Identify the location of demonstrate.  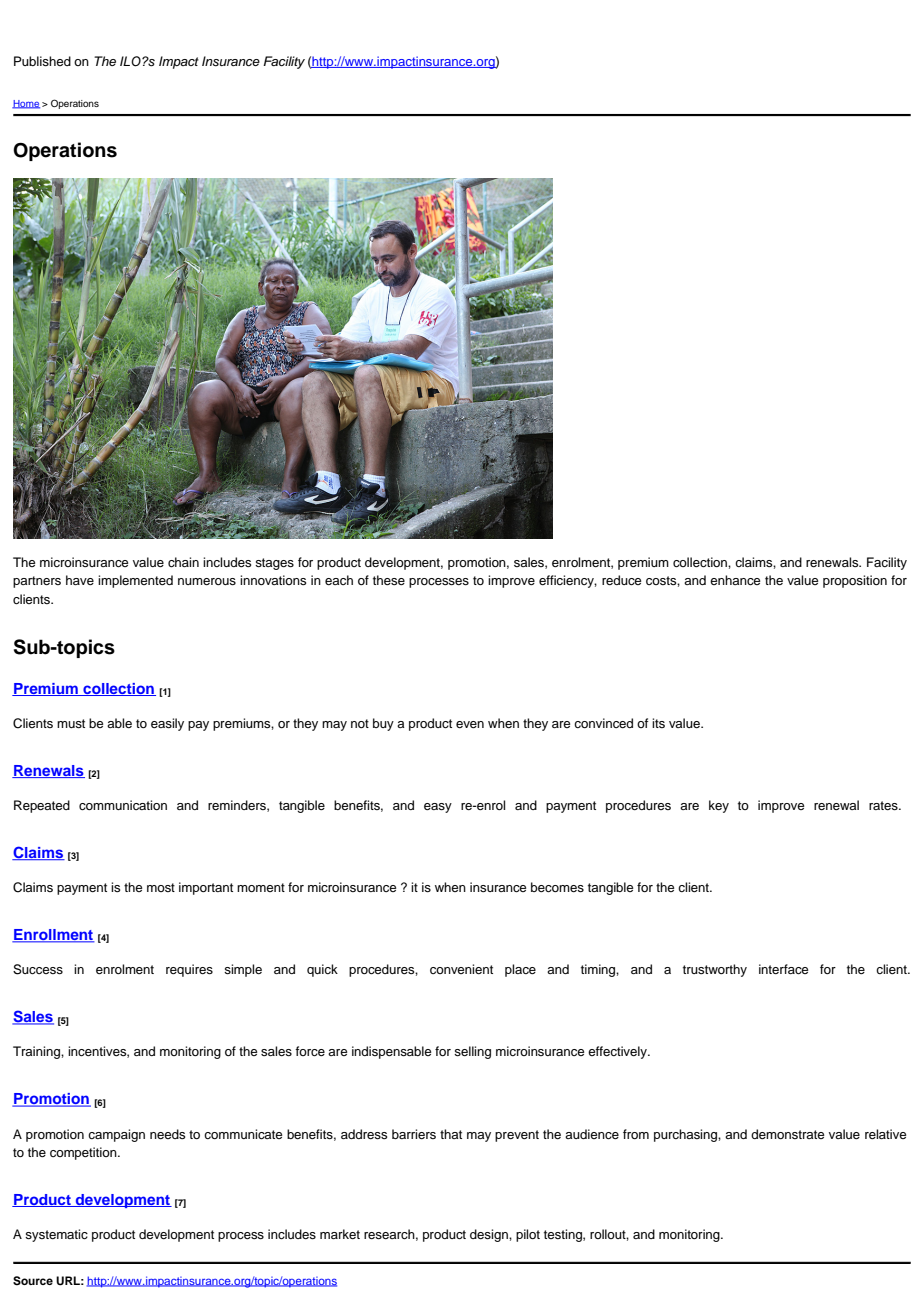
(787, 1134).
